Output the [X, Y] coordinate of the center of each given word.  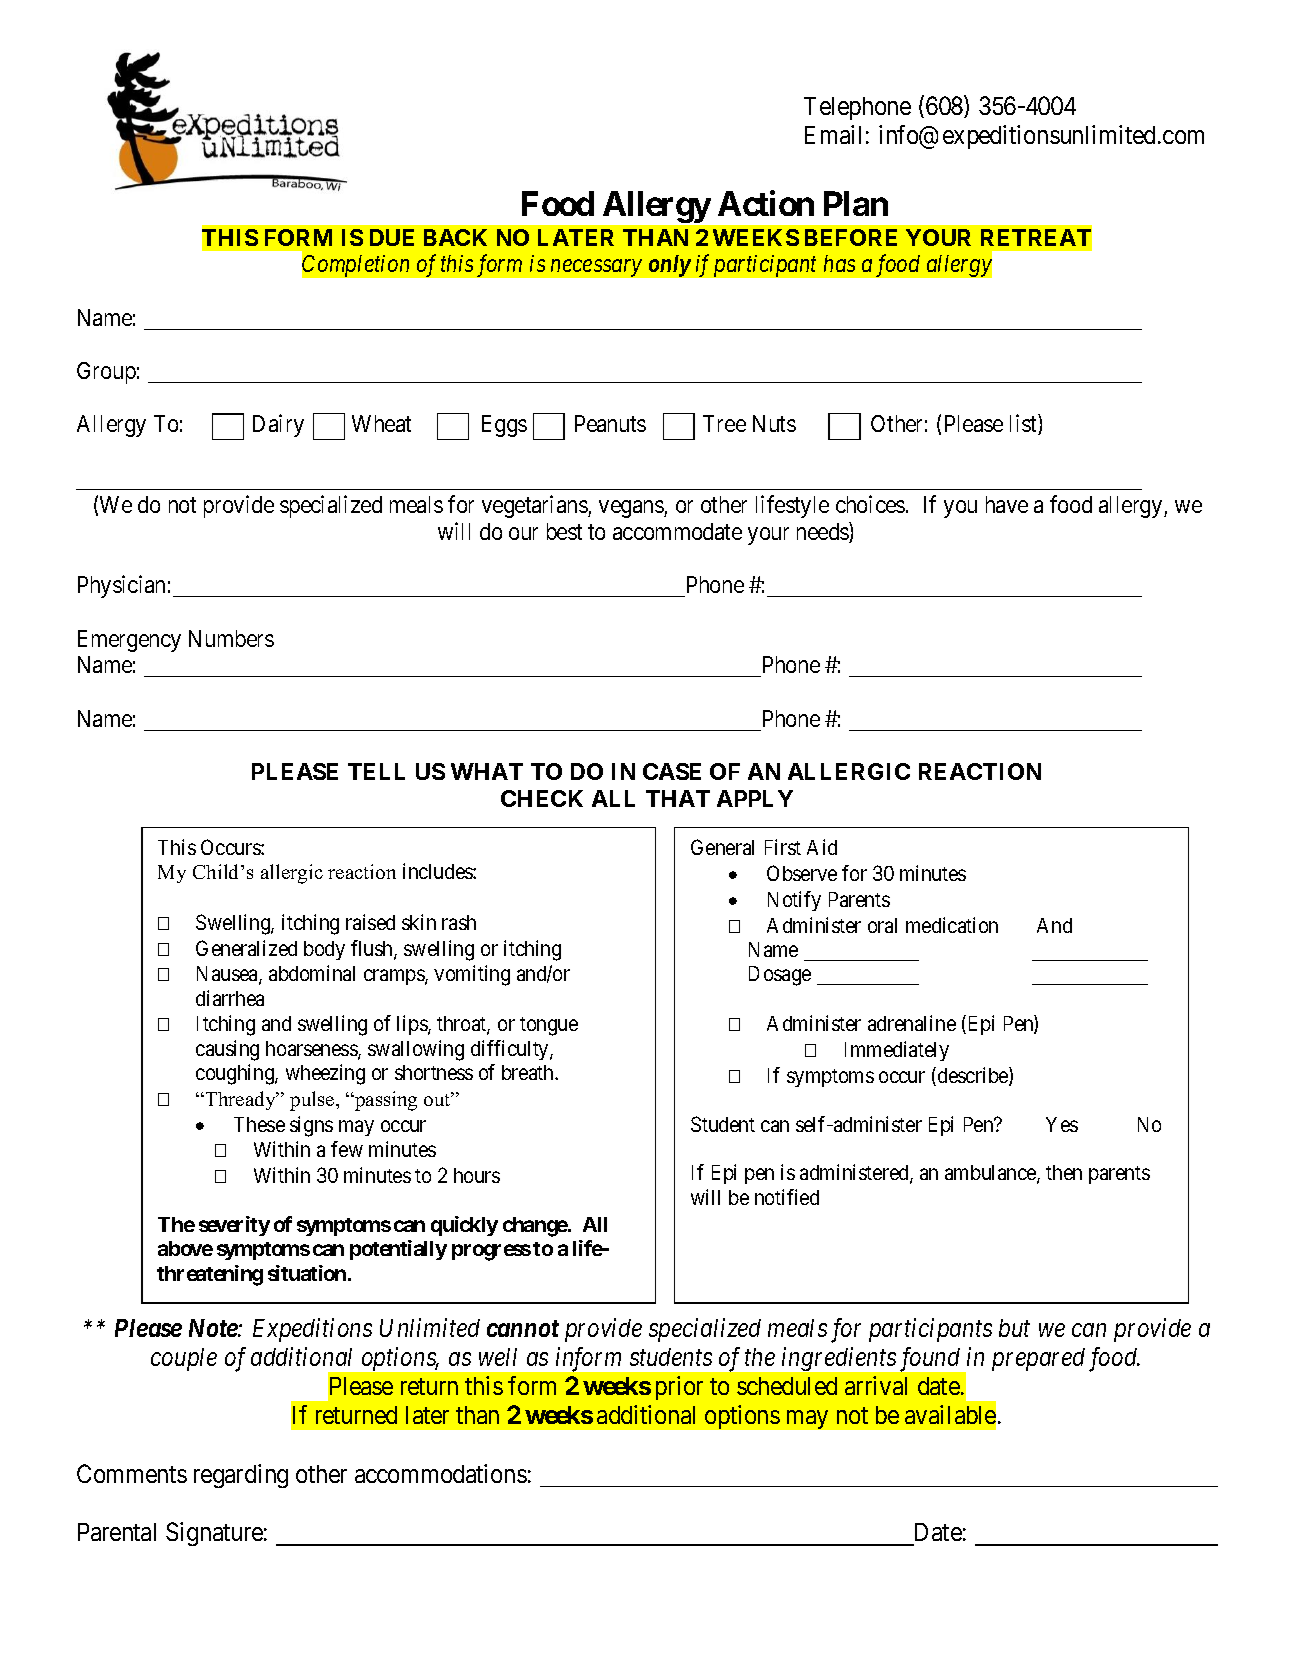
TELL [376, 771]
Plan [856, 204]
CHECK [542, 798]
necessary [596, 268]
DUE [392, 237]
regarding [241, 1476]
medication [952, 925]
